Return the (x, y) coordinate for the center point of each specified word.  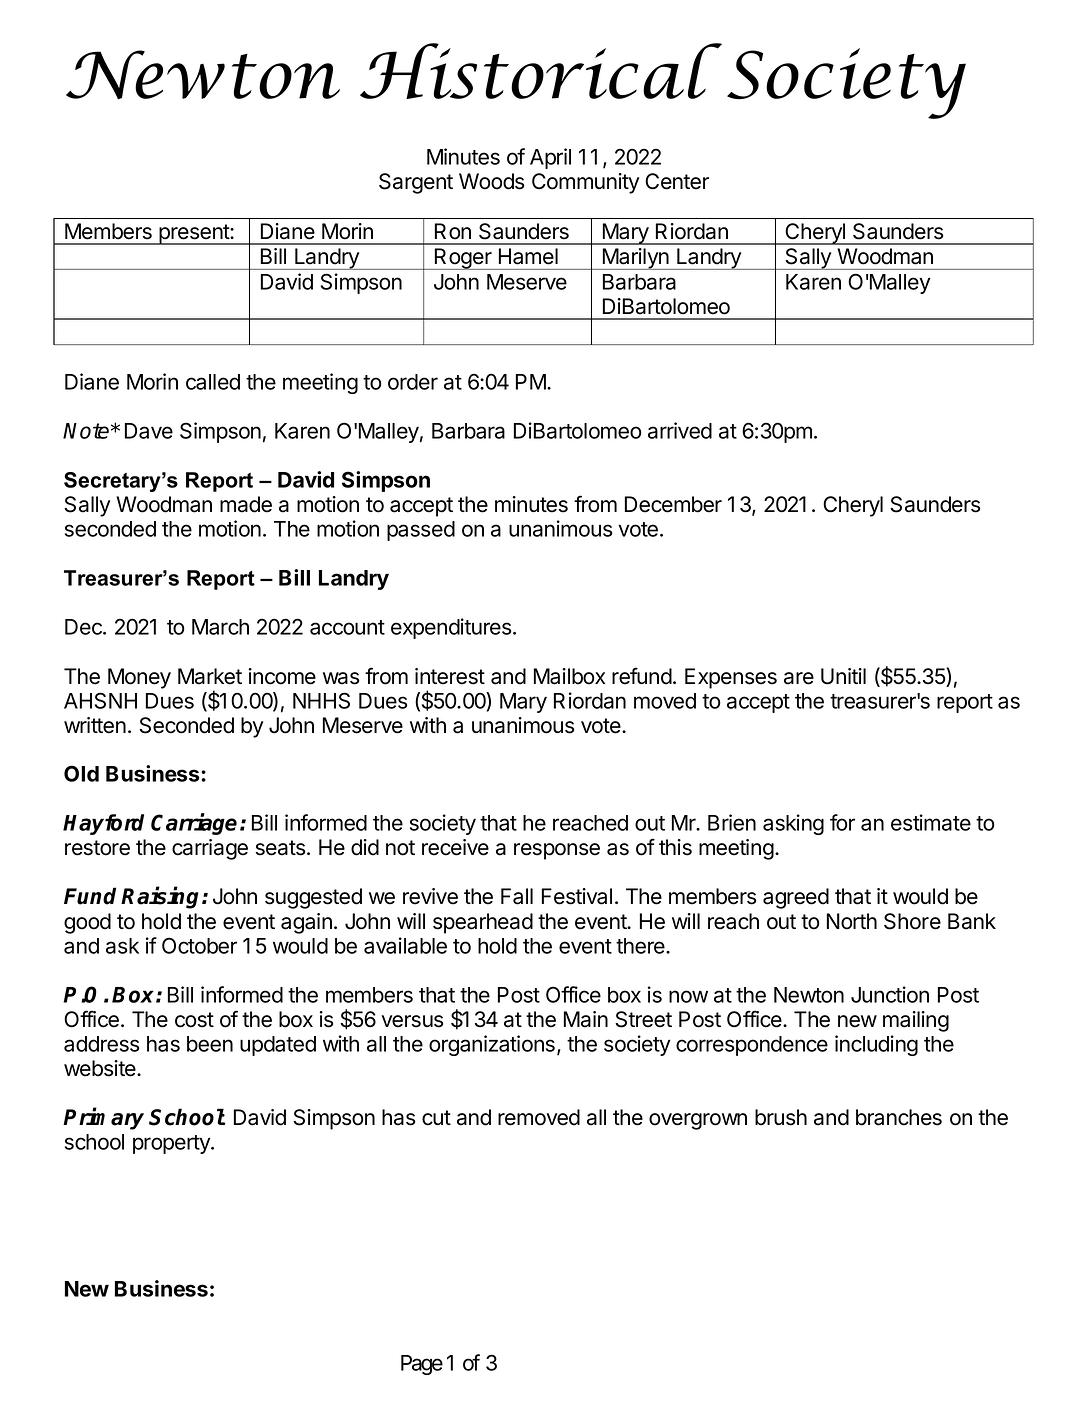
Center (677, 181)
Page (422, 1365)
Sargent (416, 183)
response (557, 851)
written (95, 725)
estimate (931, 822)
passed (421, 531)
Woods (491, 181)
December (673, 504)
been (210, 1044)
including (876, 1045)
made (246, 504)
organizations (492, 1045)
